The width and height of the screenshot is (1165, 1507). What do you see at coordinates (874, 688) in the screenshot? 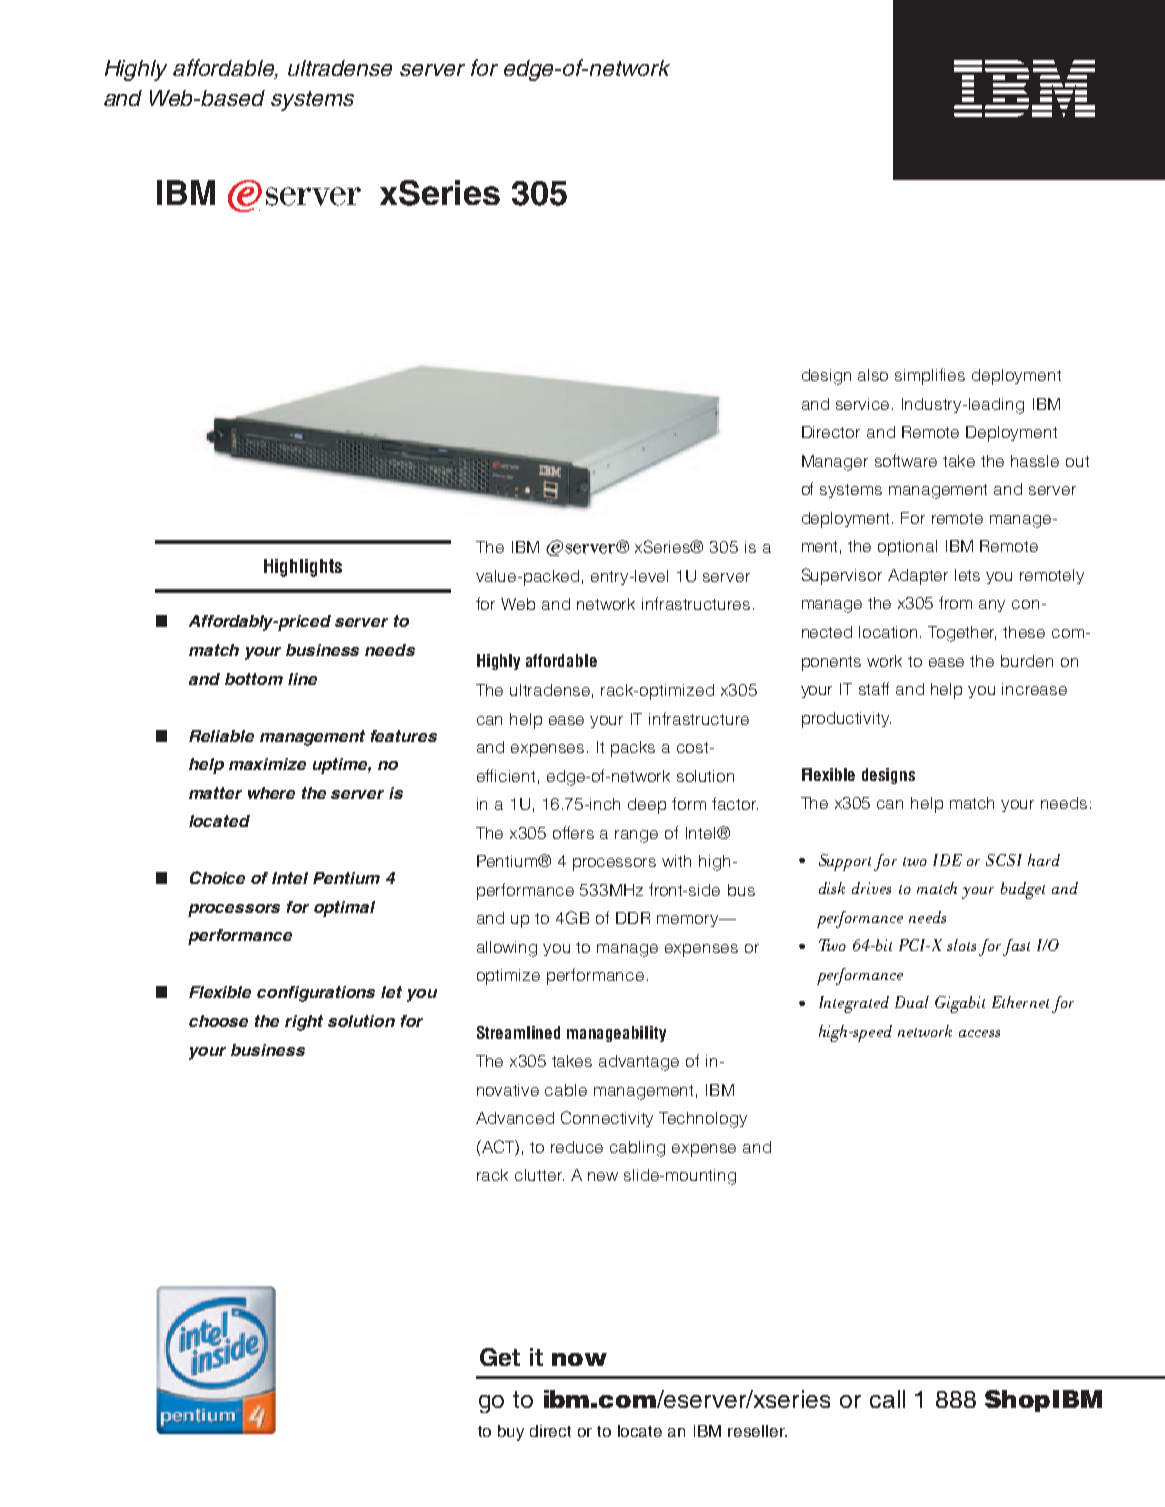
I see `staff` at bounding box center [874, 688].
